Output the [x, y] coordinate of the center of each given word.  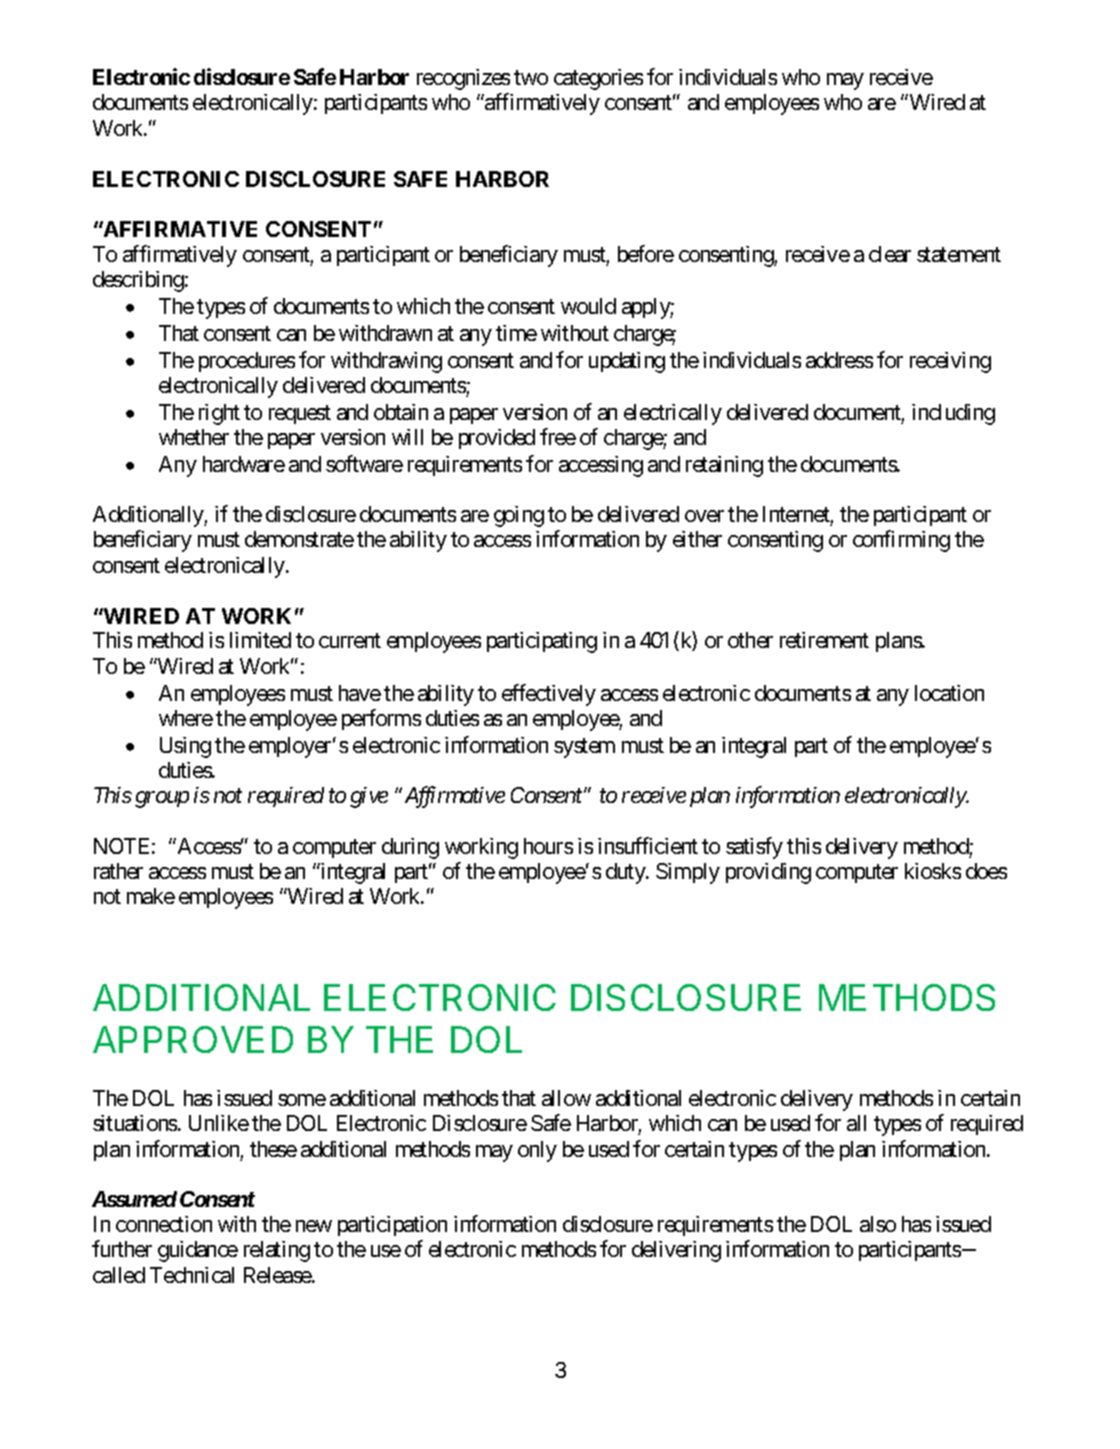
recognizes [463, 79]
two [531, 77]
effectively [549, 695]
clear [890, 254]
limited [260, 640]
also [878, 1224]
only [537, 1151]
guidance [198, 1251]
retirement [824, 640]
